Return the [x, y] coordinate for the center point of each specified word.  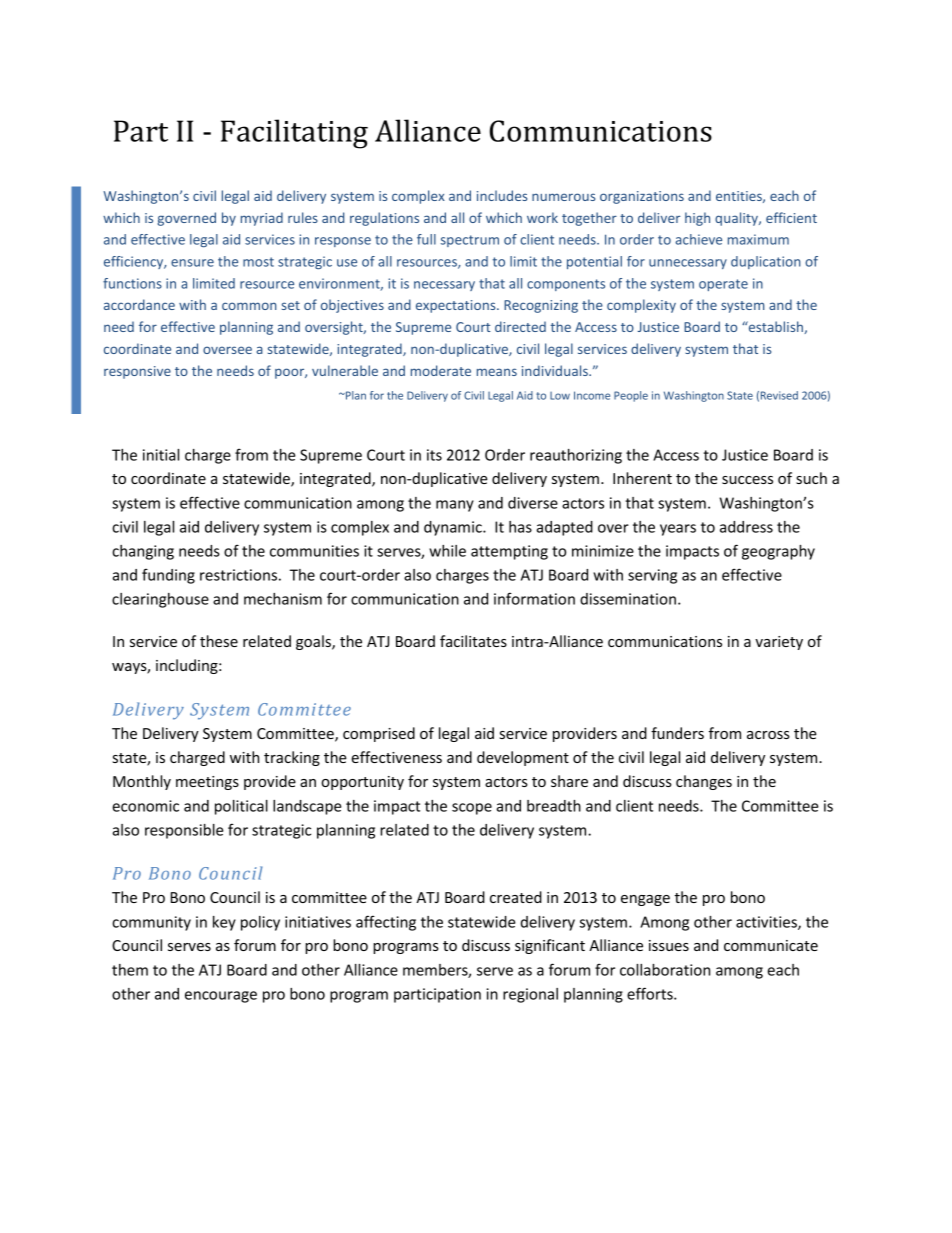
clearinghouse [160, 600]
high [697, 219]
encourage [221, 997]
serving [652, 576]
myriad [262, 219]
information [534, 598]
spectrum [470, 241]
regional [530, 995]
